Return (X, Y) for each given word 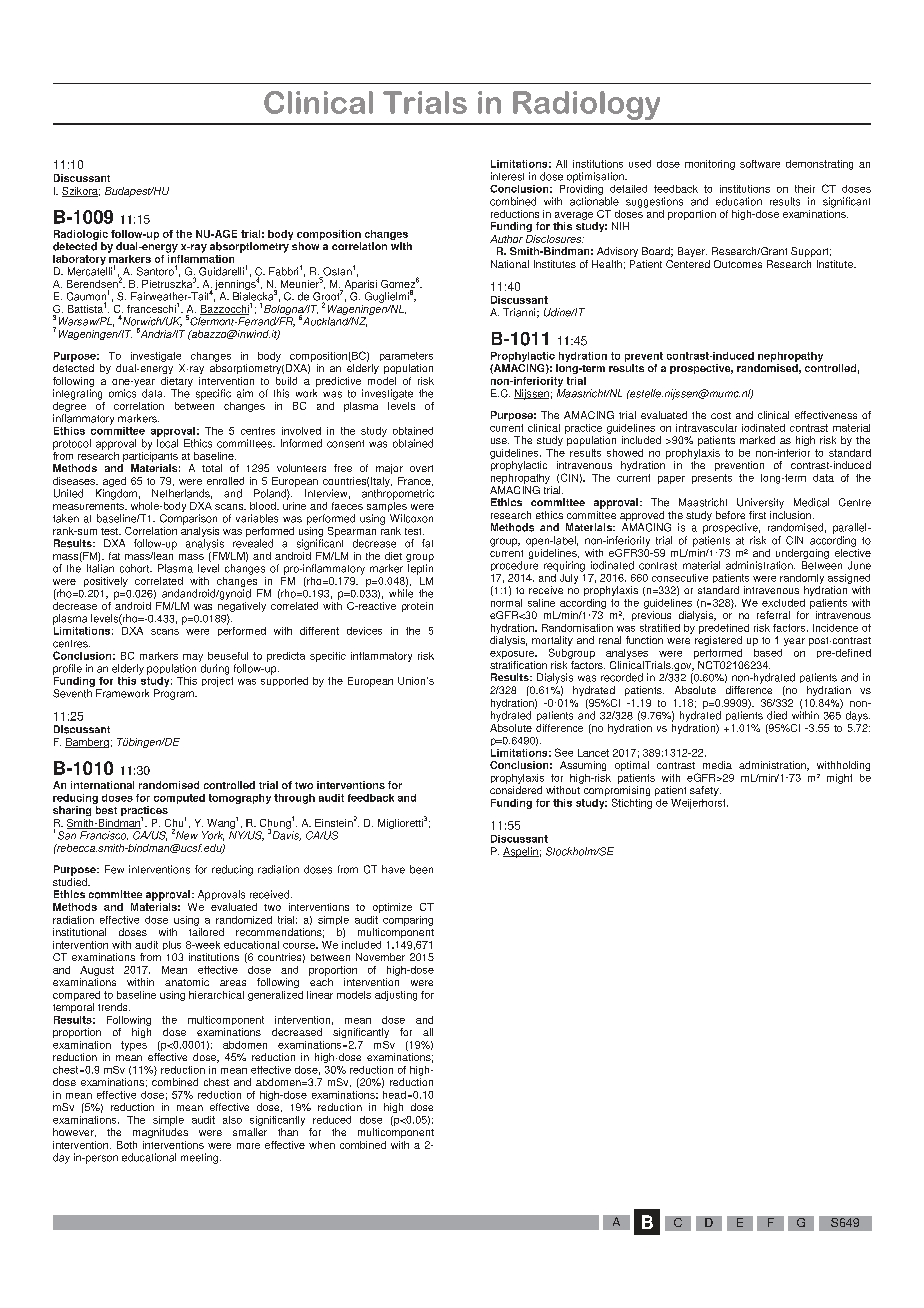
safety (705, 791)
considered (516, 790)
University (760, 503)
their (805, 189)
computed (179, 799)
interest (507, 176)
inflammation (200, 257)
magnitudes (160, 1133)
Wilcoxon (411, 518)
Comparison (188, 519)
